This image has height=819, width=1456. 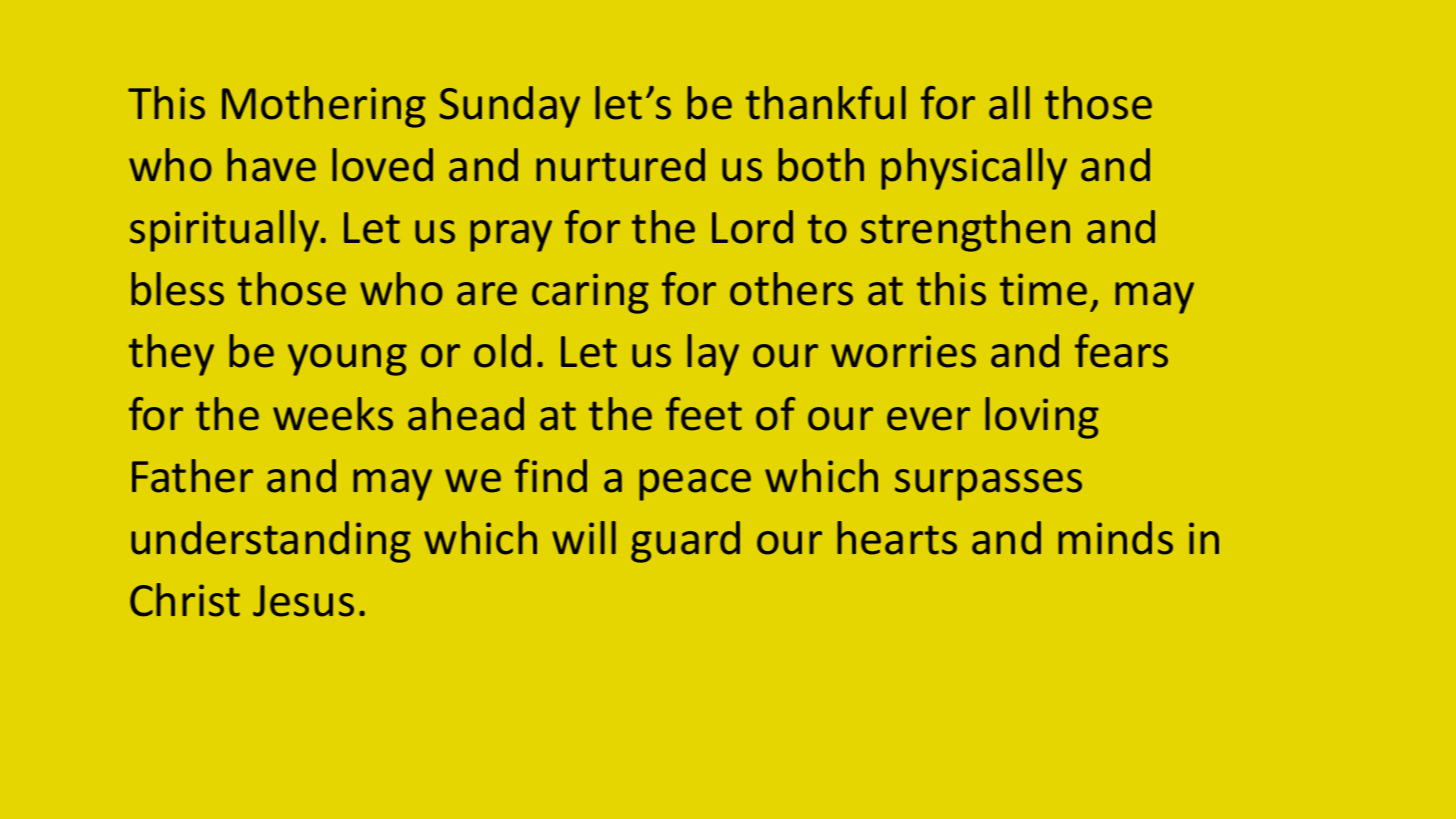 I want to click on minds, so click(x=1115, y=538).
